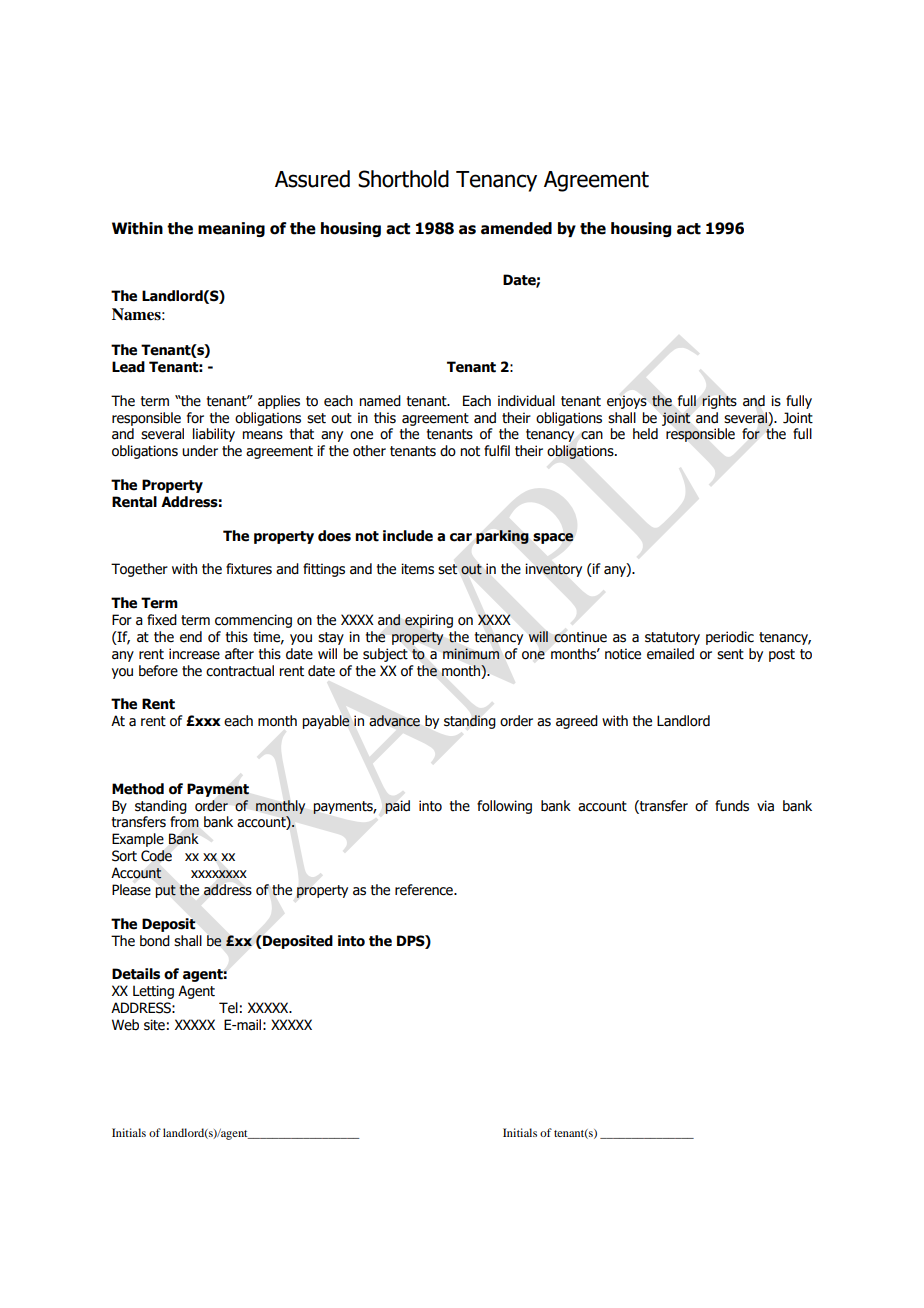 This screenshot has height=1308, width=924. What do you see at coordinates (516, 228) in the screenshot?
I see `amended` at bounding box center [516, 228].
